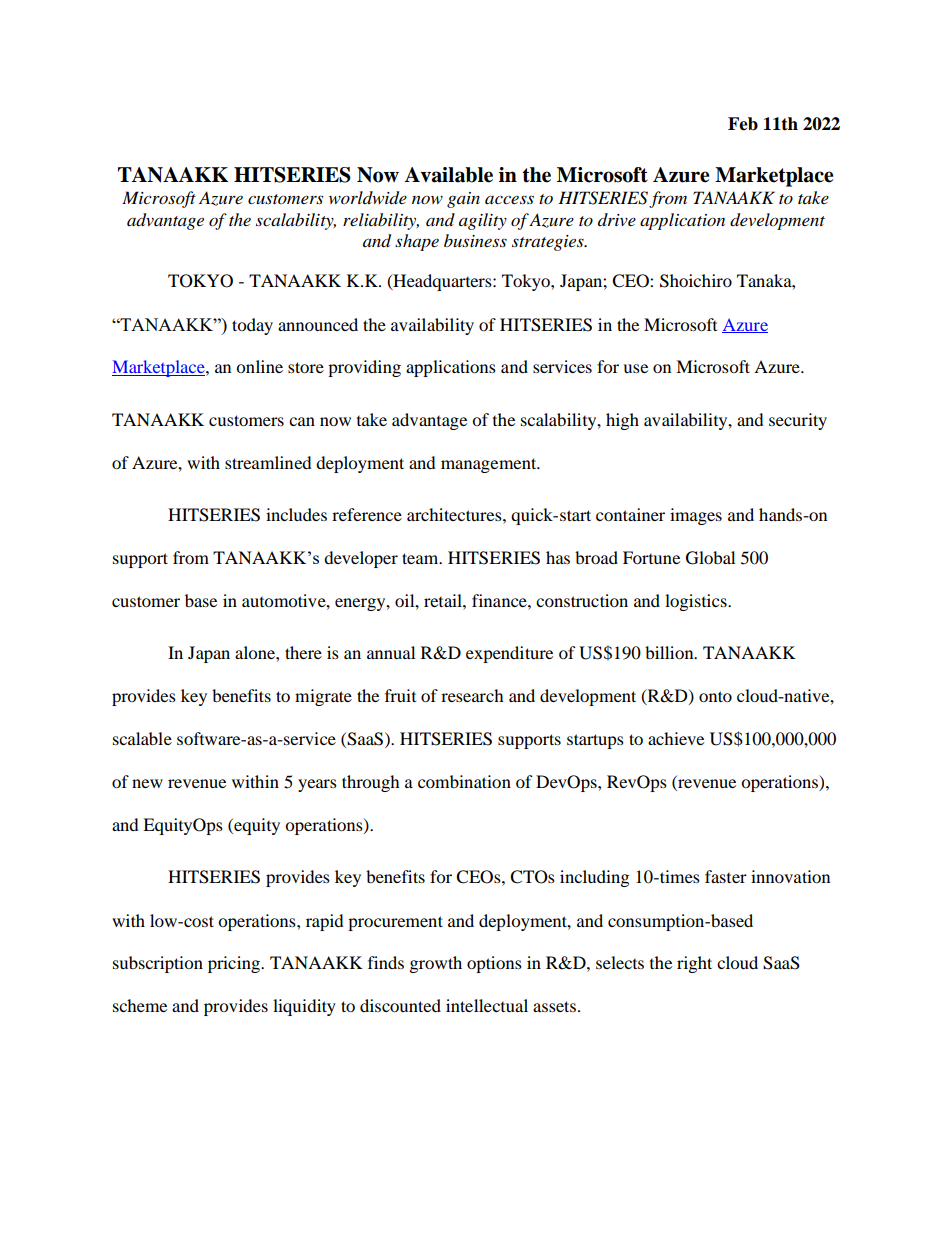 This screenshot has height=1233, width=952. What do you see at coordinates (449, 175) in the screenshot?
I see `Available` at bounding box center [449, 175].
